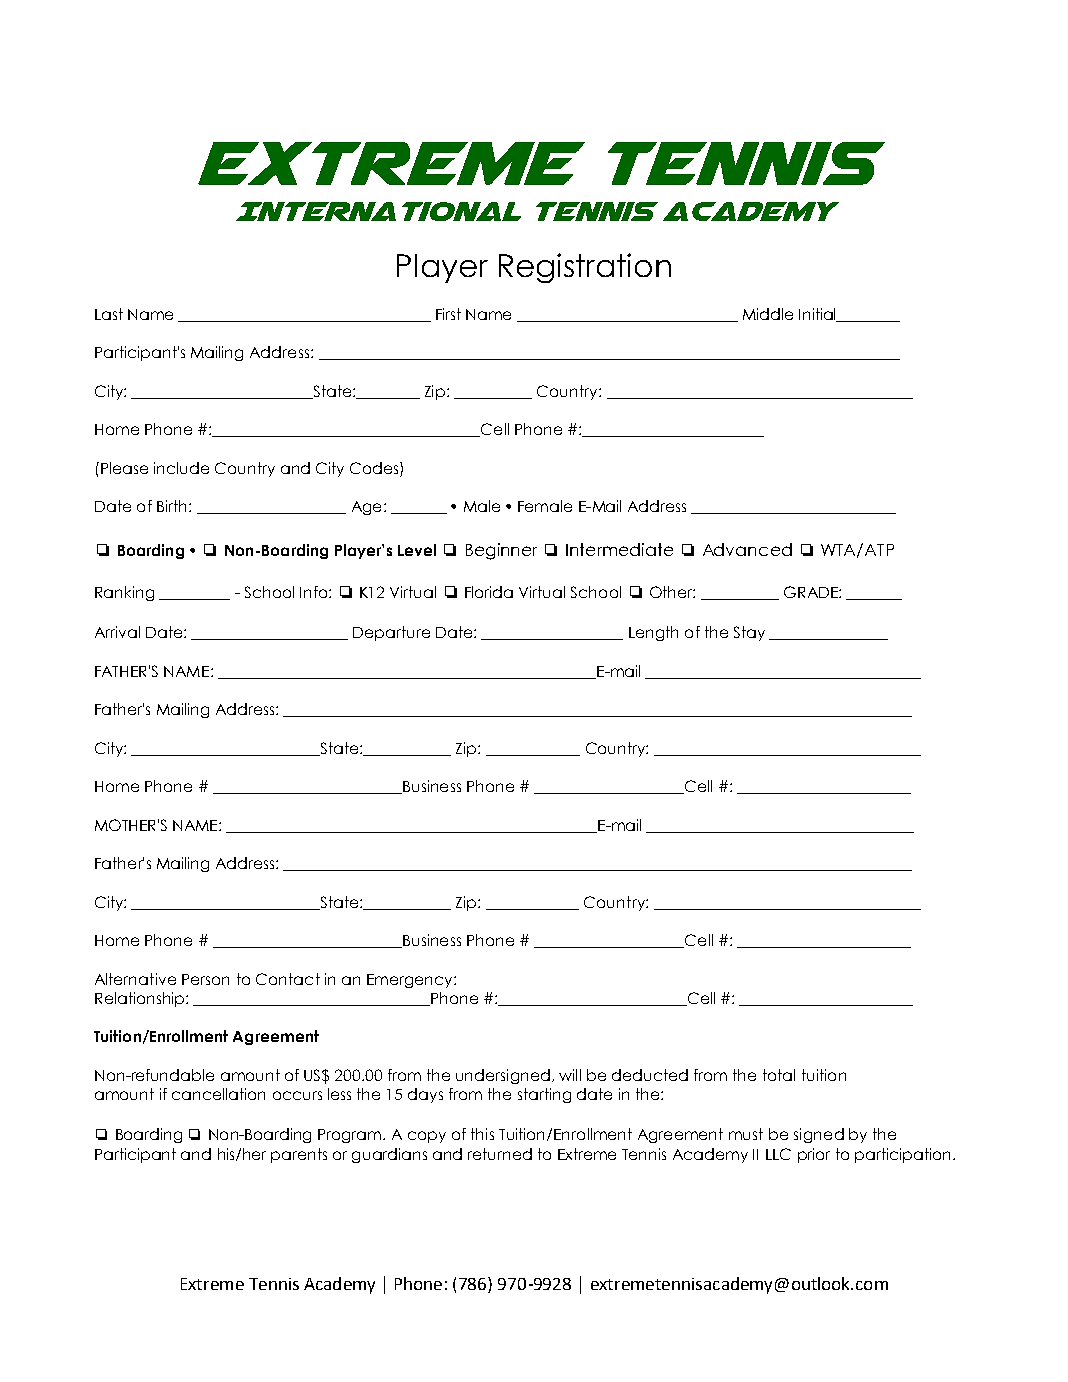 The image size is (1068, 1382). Describe the element at coordinates (171, 506) in the page. I see `Birth` at that location.
